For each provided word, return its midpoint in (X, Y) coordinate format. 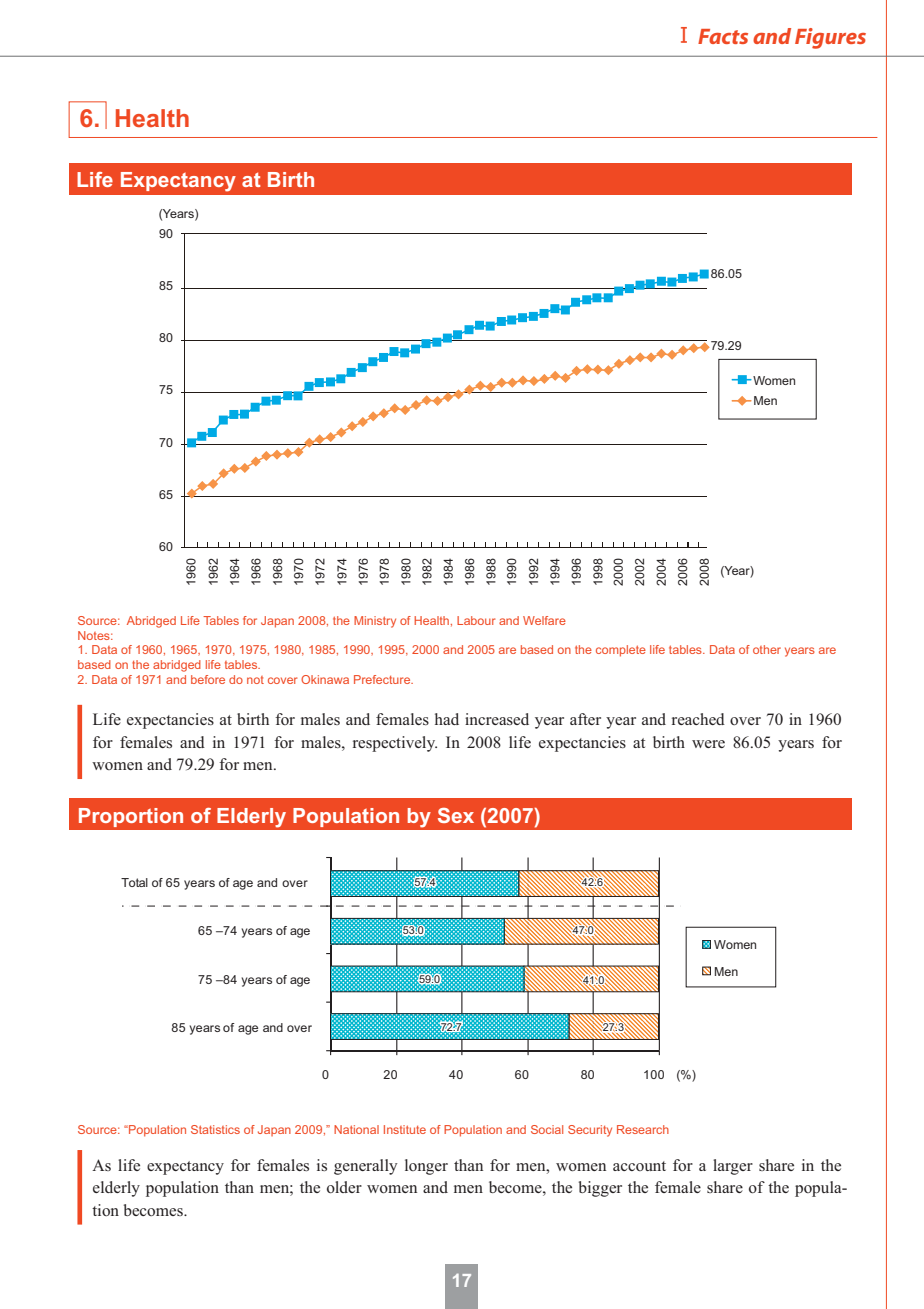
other (767, 649)
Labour (476, 620)
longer (426, 1167)
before (208, 679)
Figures (830, 38)
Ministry (375, 622)
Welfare (544, 620)
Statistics (215, 1129)
